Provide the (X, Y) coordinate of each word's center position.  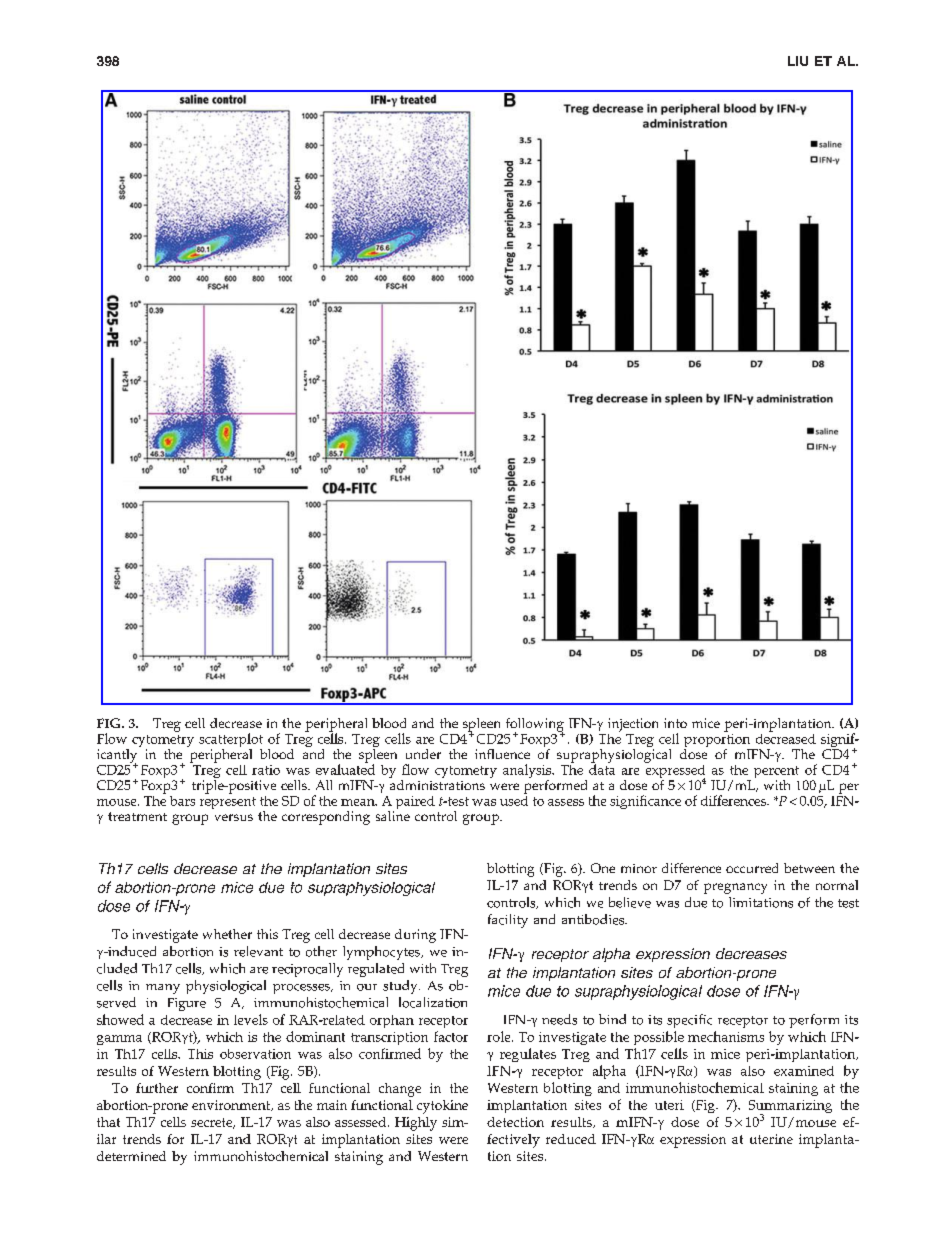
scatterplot (231, 741)
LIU (798, 61)
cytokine (442, 1107)
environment (232, 1105)
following (535, 726)
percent (776, 773)
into (675, 723)
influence (502, 754)
